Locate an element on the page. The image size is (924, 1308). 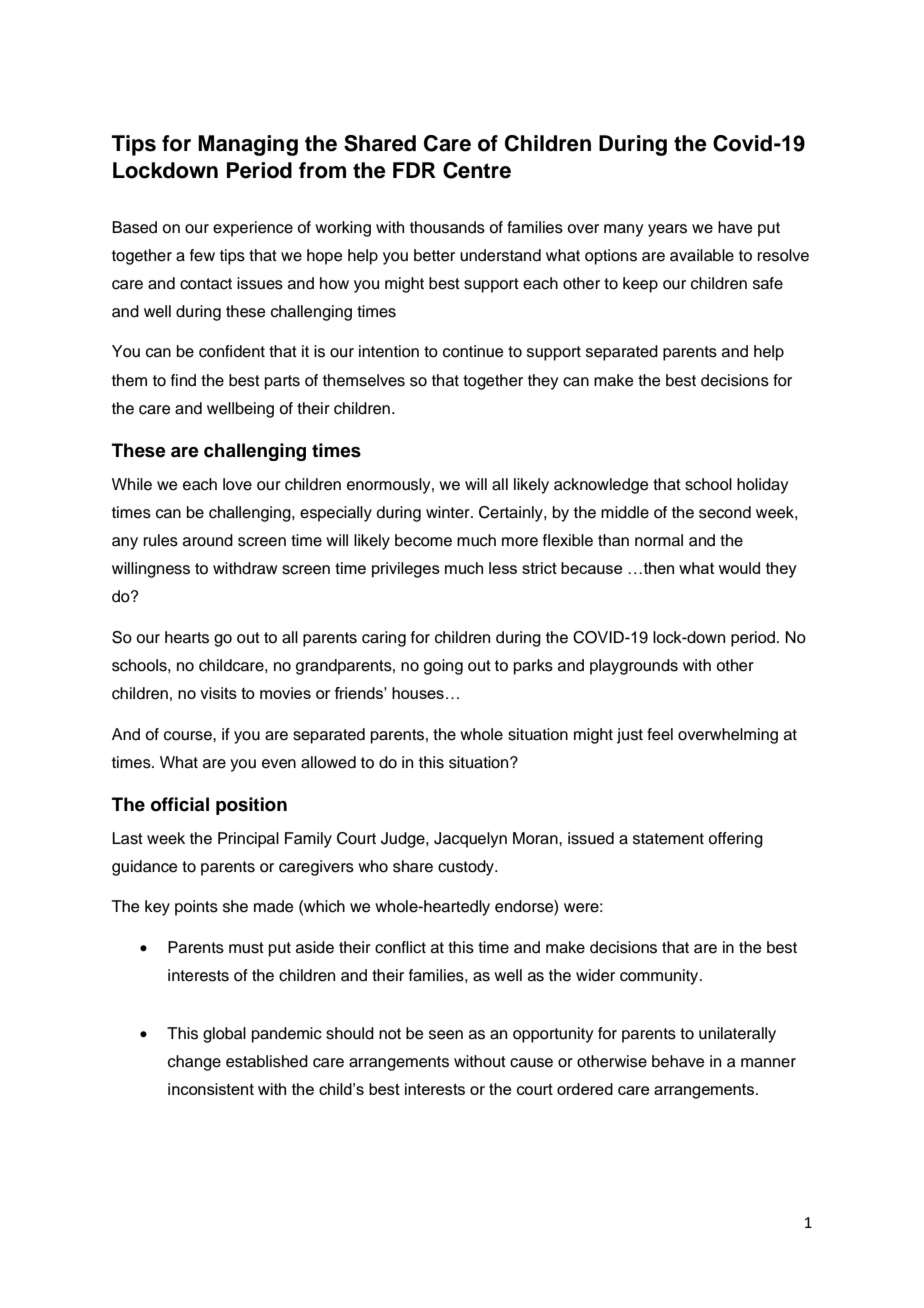
going is located at coordinates (443, 667).
